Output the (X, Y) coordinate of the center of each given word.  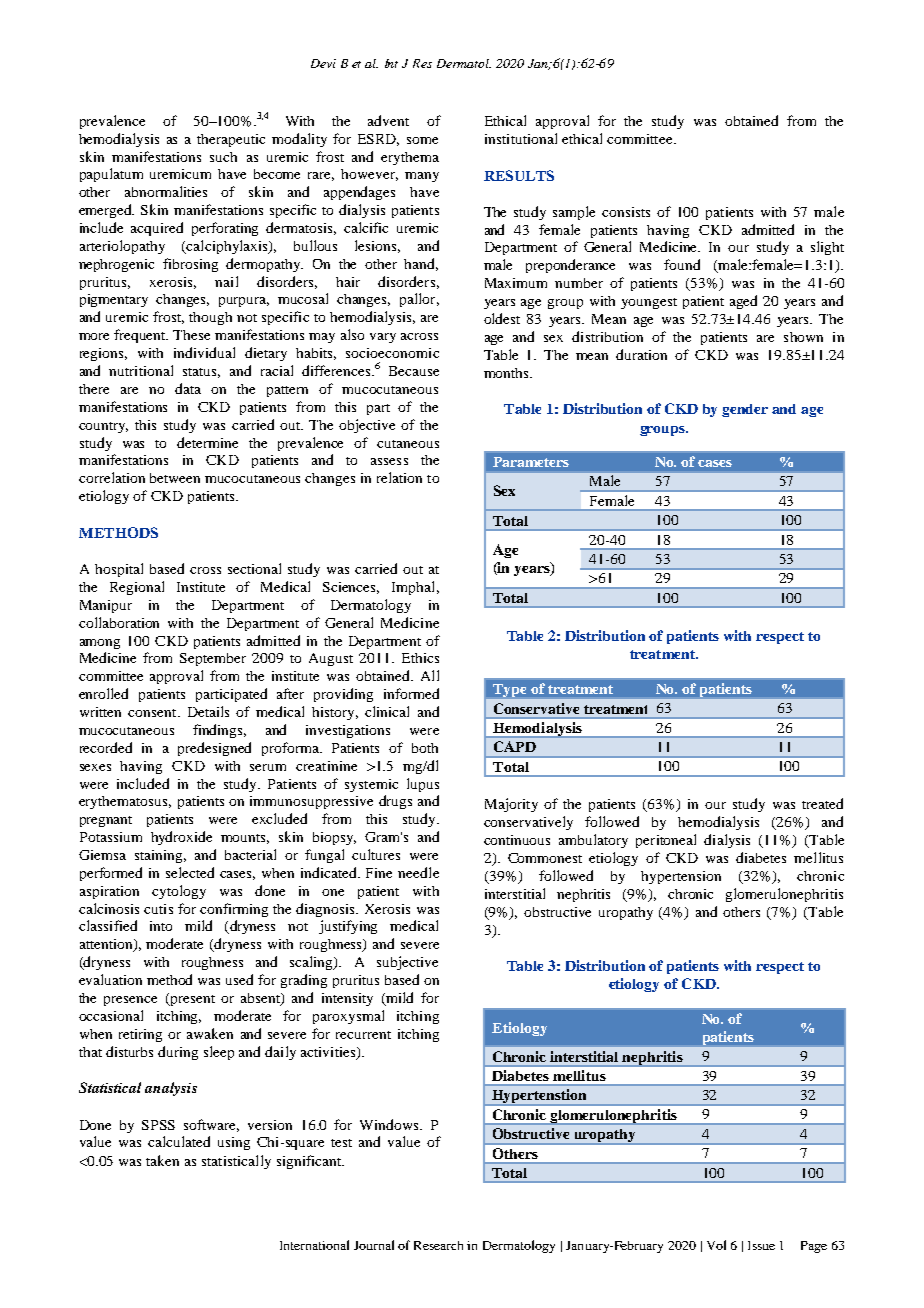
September (213, 659)
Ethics (420, 658)
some (422, 140)
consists (626, 212)
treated (822, 803)
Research (438, 1245)
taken (162, 1160)
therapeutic (231, 140)
